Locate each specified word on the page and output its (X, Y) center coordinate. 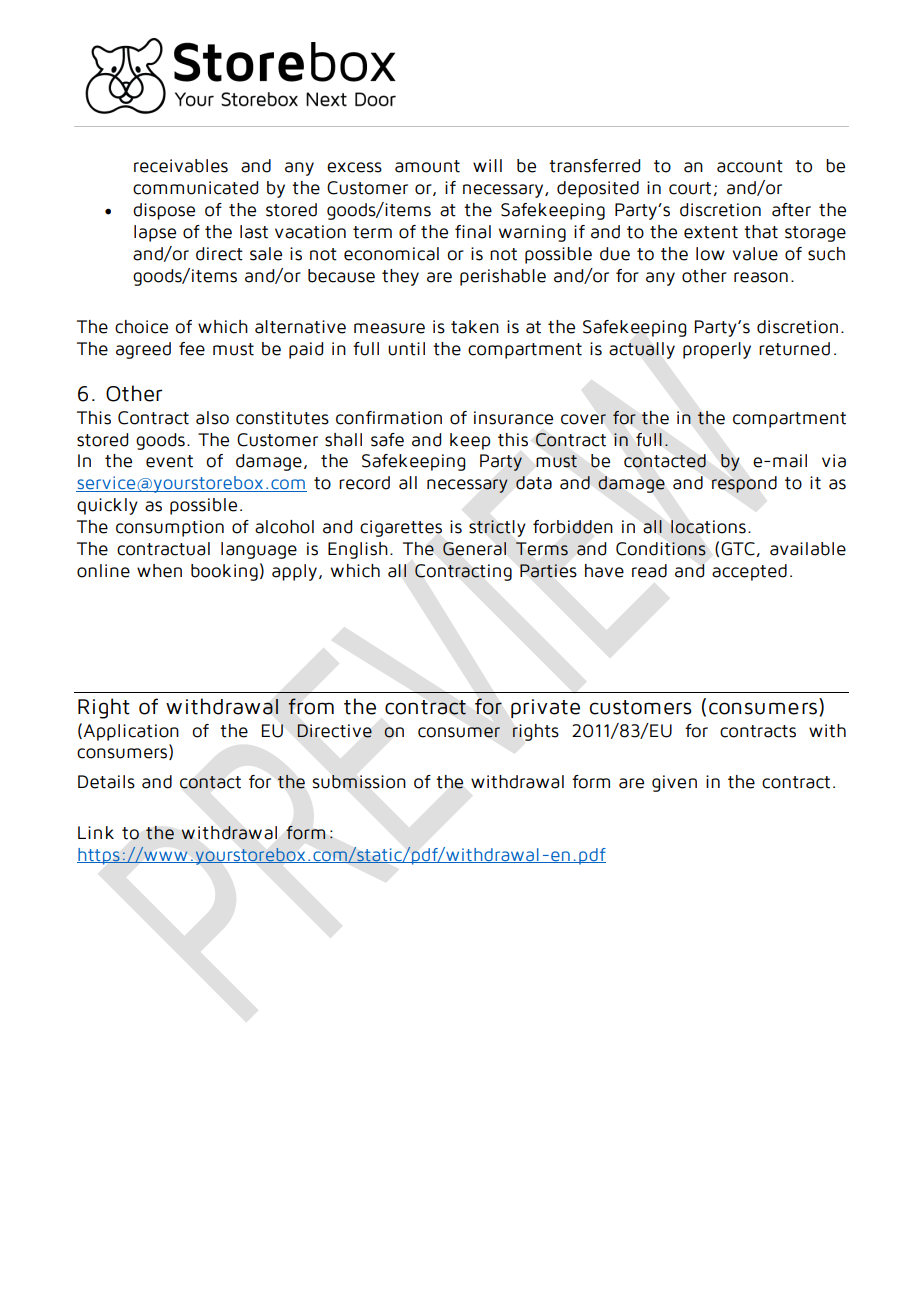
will (487, 165)
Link (96, 832)
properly (717, 350)
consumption (170, 528)
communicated (195, 188)
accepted (749, 572)
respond (744, 484)
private (545, 708)
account (750, 166)
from (311, 706)
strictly (497, 528)
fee (192, 349)
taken (475, 327)
